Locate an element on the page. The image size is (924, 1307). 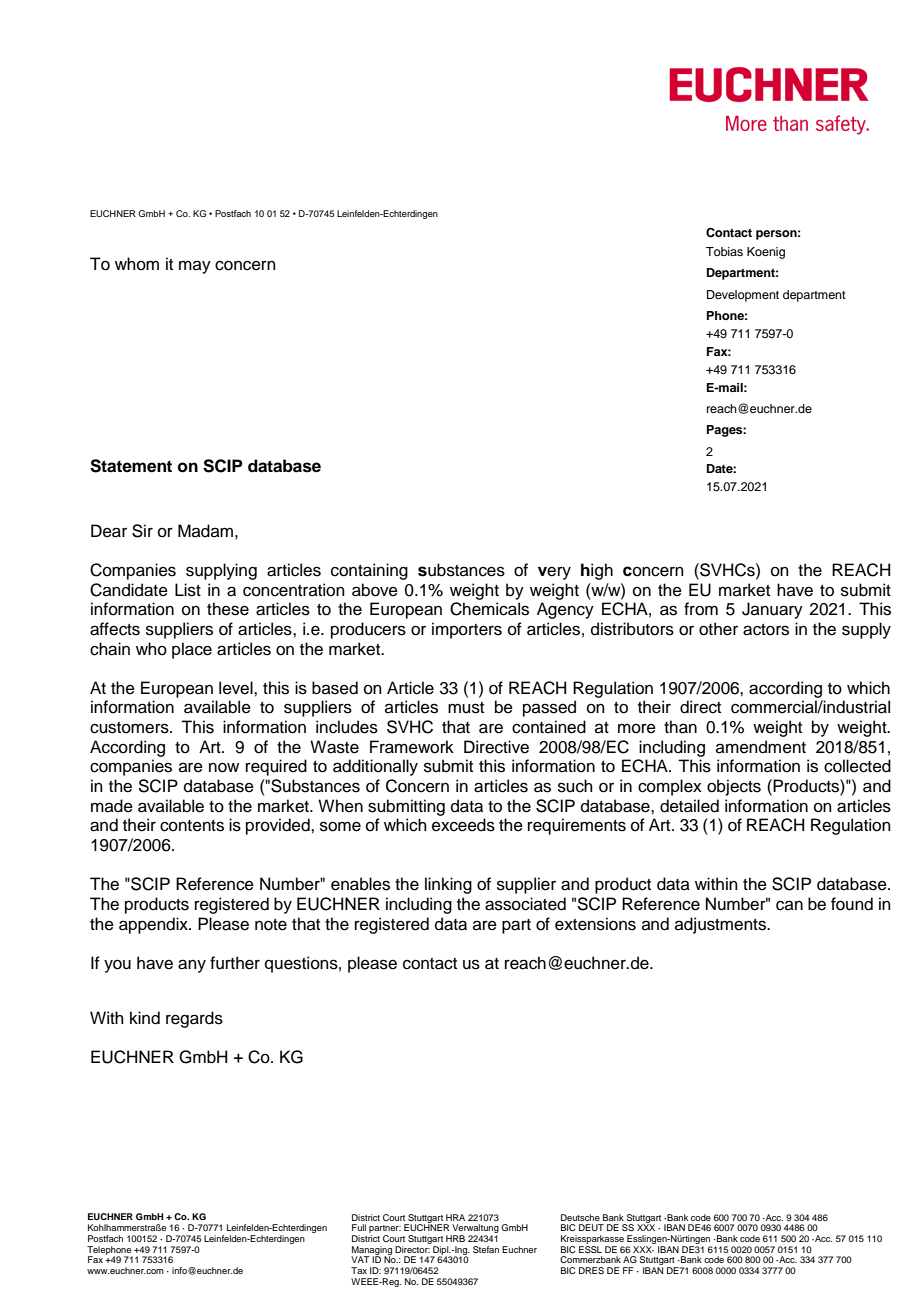
VAT is located at coordinates (360, 1259).
